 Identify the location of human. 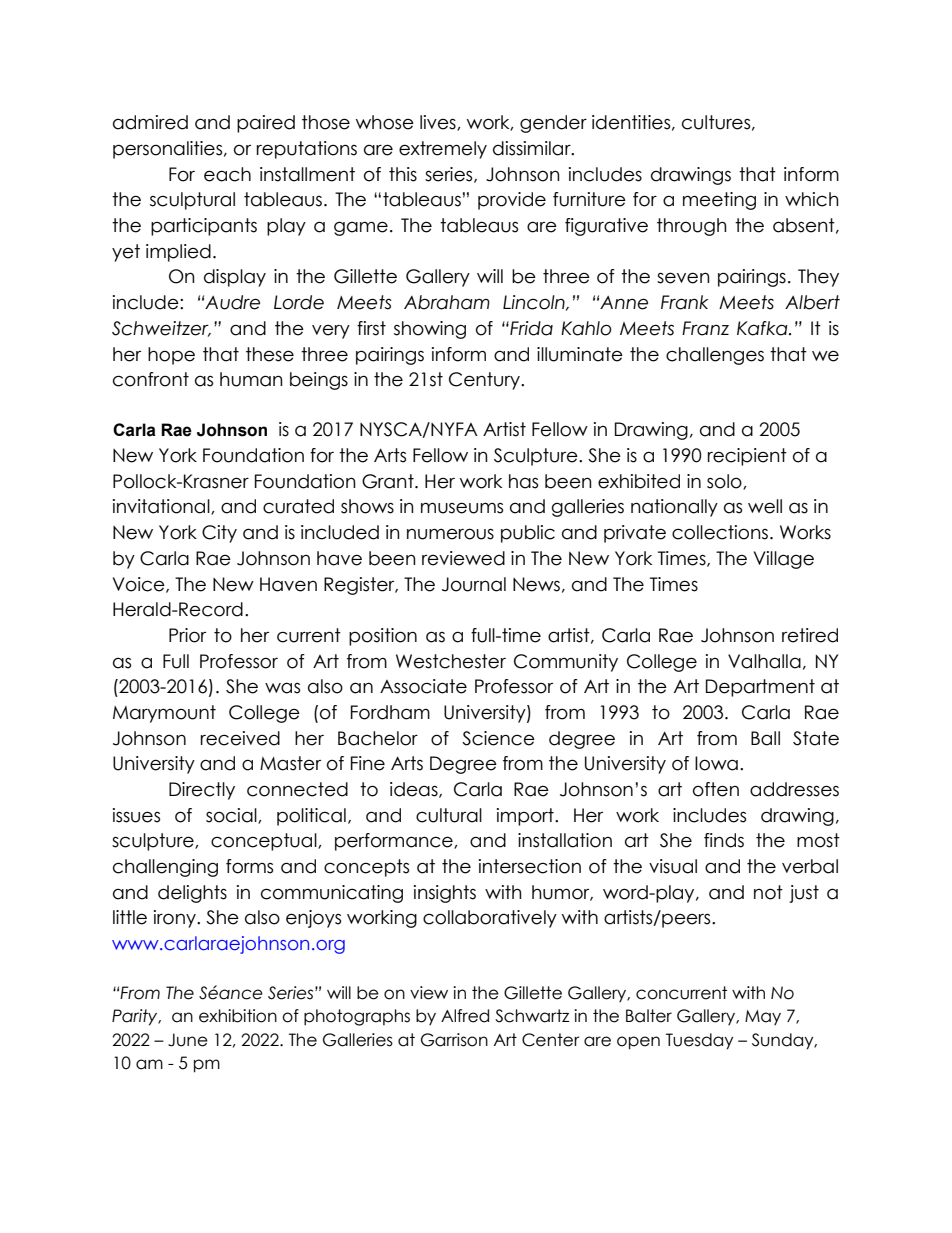
(251, 379).
